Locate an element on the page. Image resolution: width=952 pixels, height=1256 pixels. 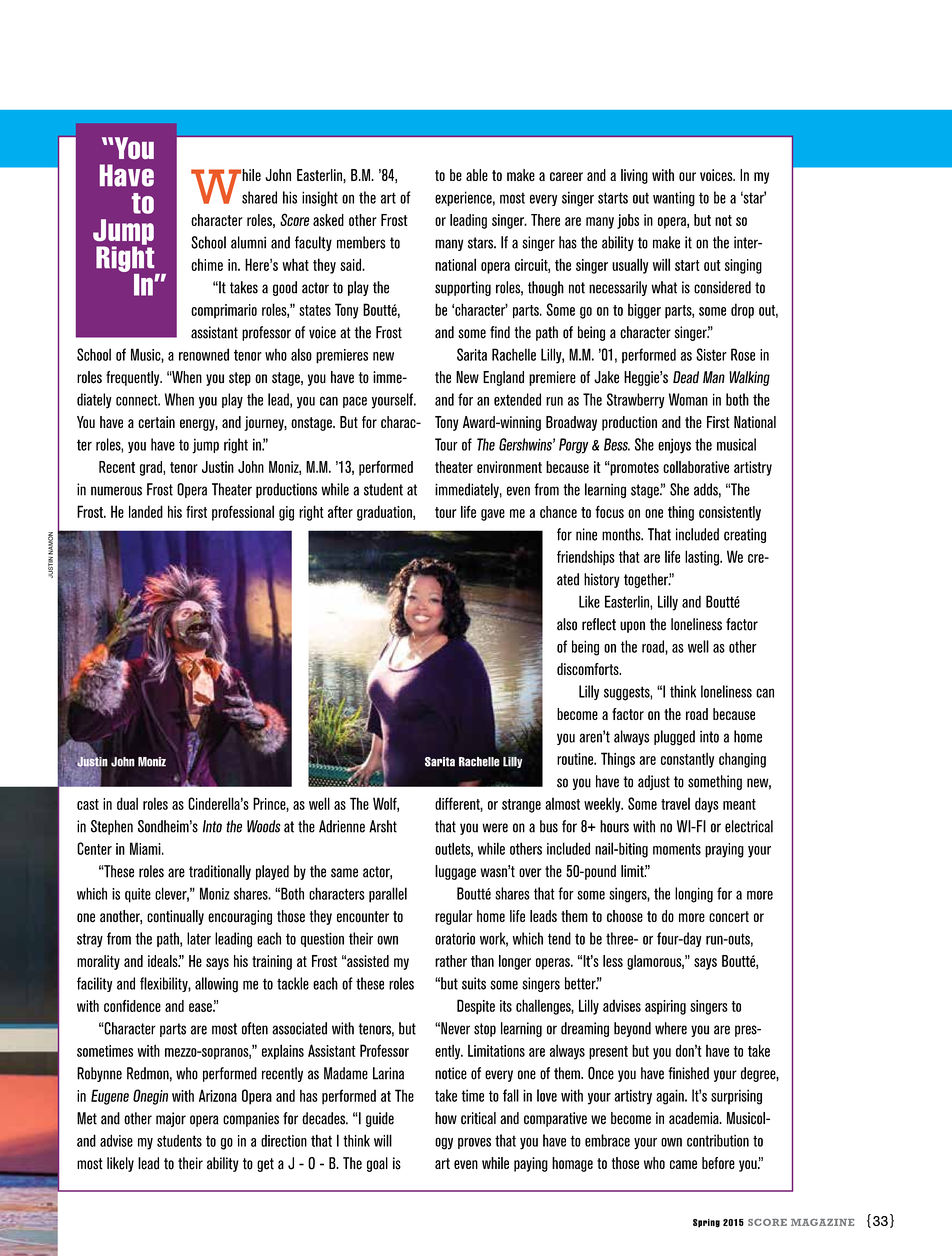
shared is located at coordinates (259, 197).
